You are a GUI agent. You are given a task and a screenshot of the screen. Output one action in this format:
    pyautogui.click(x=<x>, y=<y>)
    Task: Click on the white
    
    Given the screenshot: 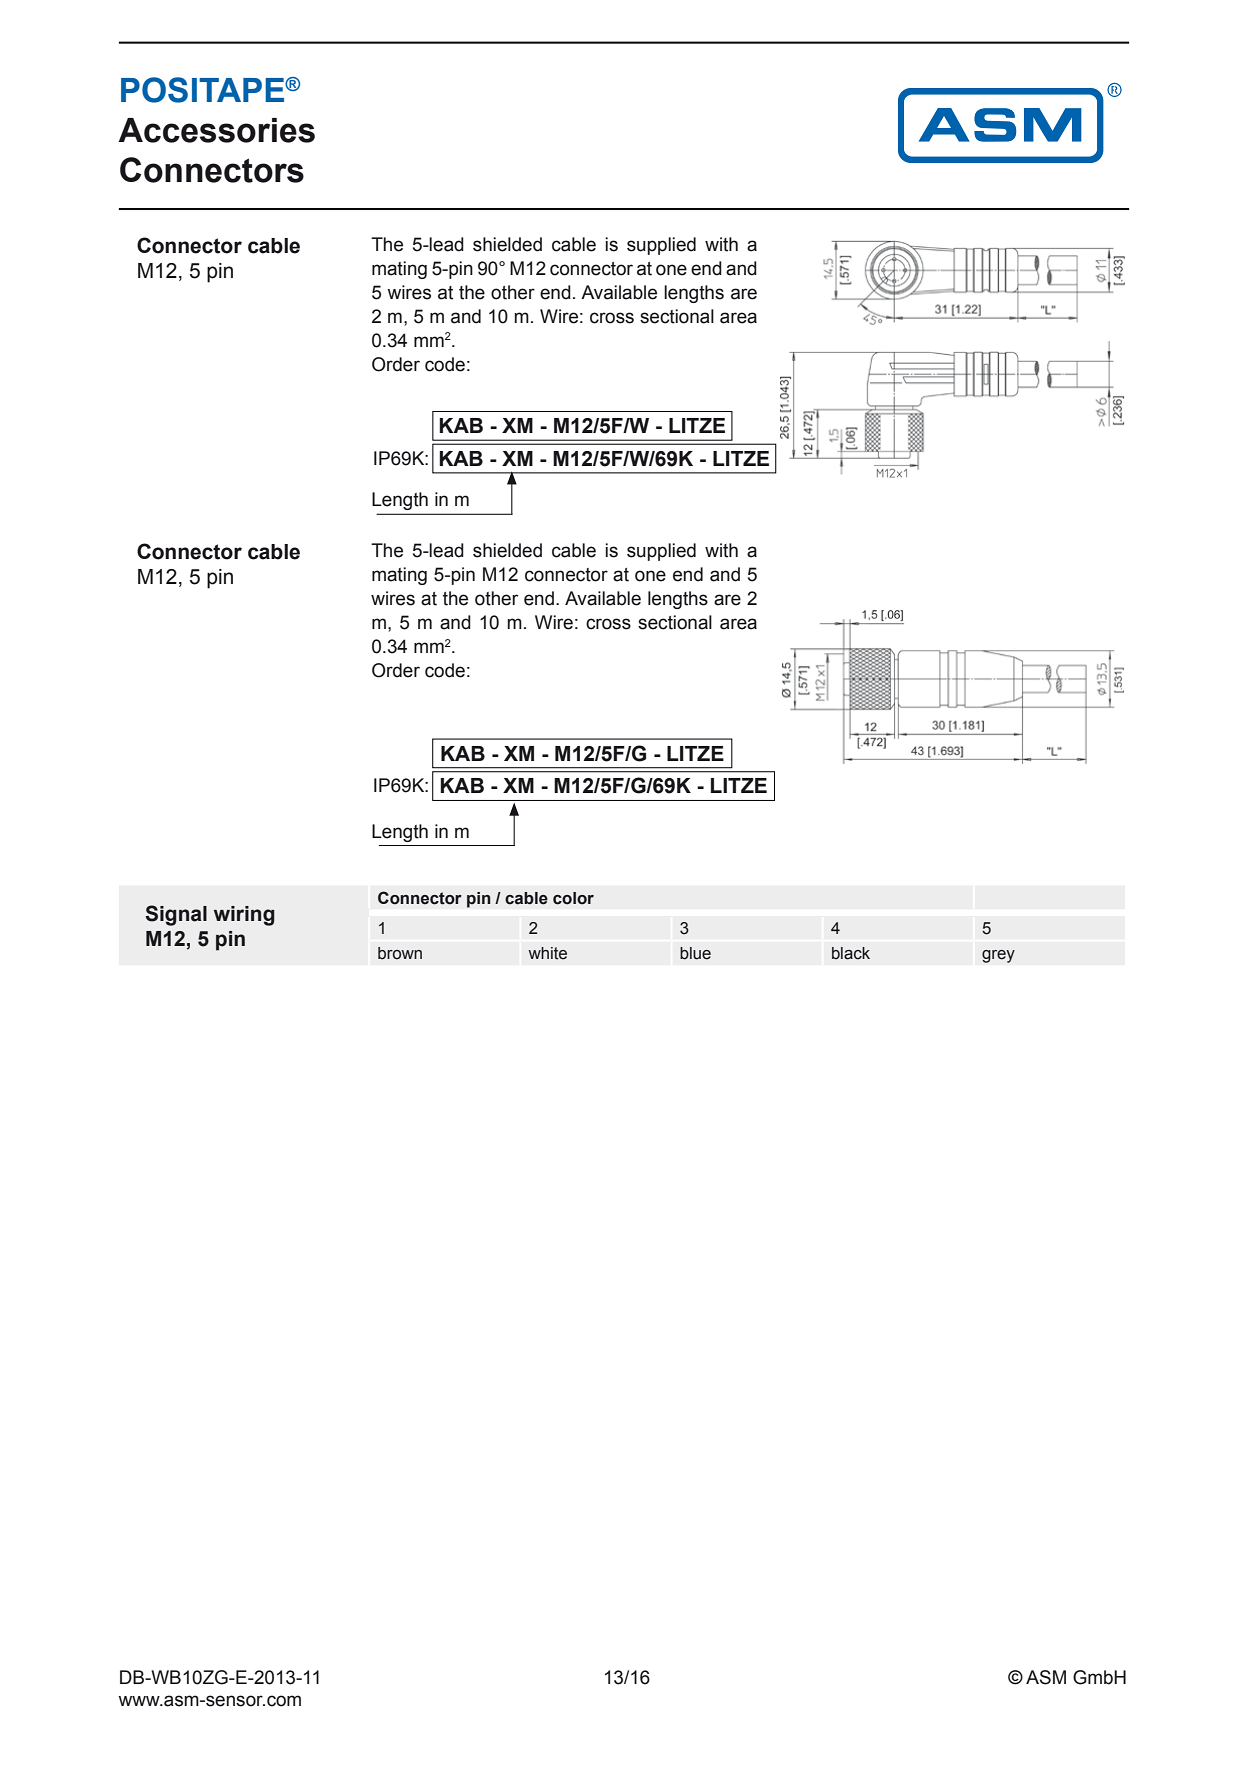 What is the action you would take?
    pyautogui.click(x=547, y=953)
